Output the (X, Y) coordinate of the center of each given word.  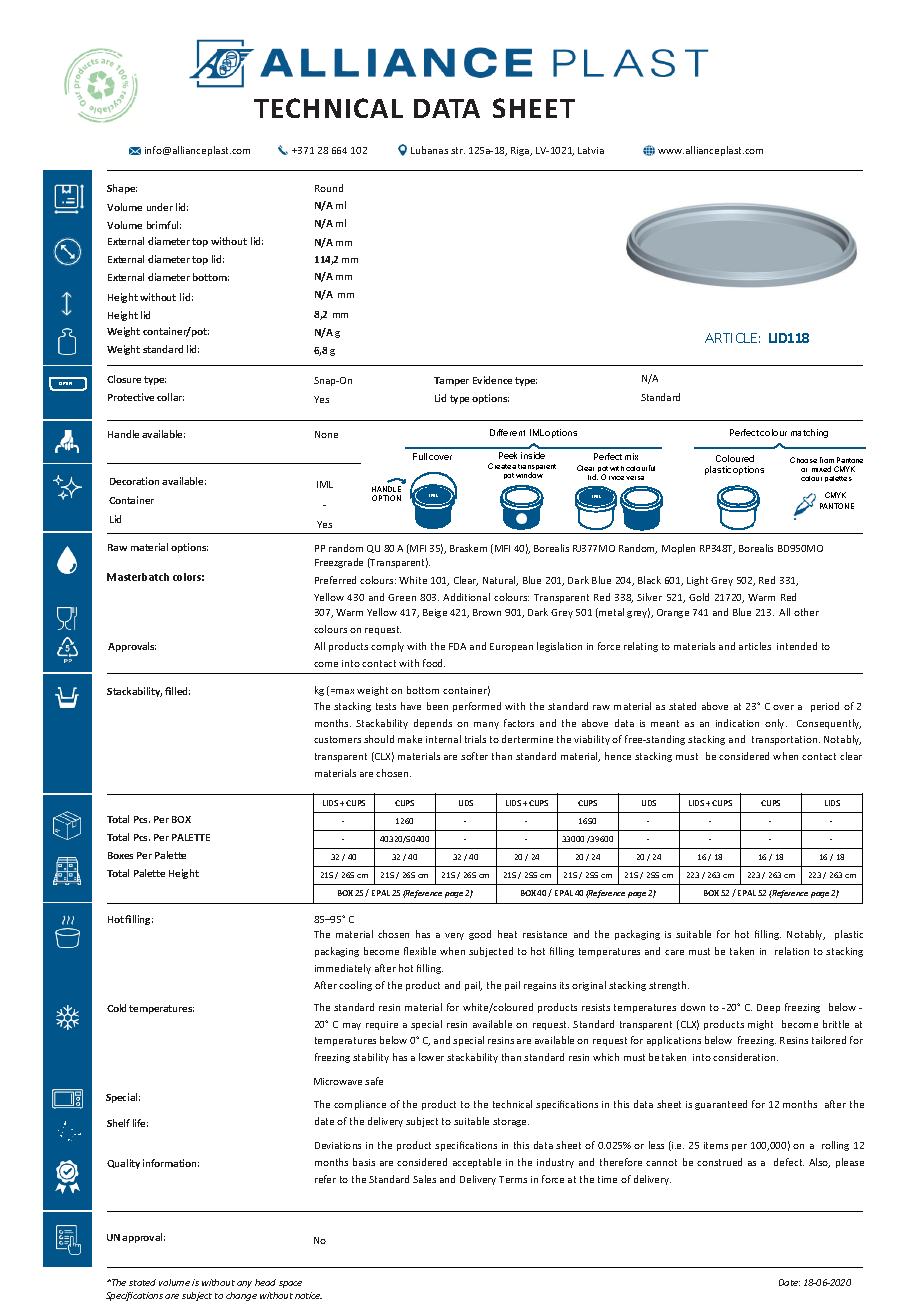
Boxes (120, 855)
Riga (521, 151)
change (241, 1296)
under (160, 207)
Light (697, 581)
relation (792, 951)
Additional (466, 597)
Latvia (591, 150)
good (480, 935)
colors (188, 577)
